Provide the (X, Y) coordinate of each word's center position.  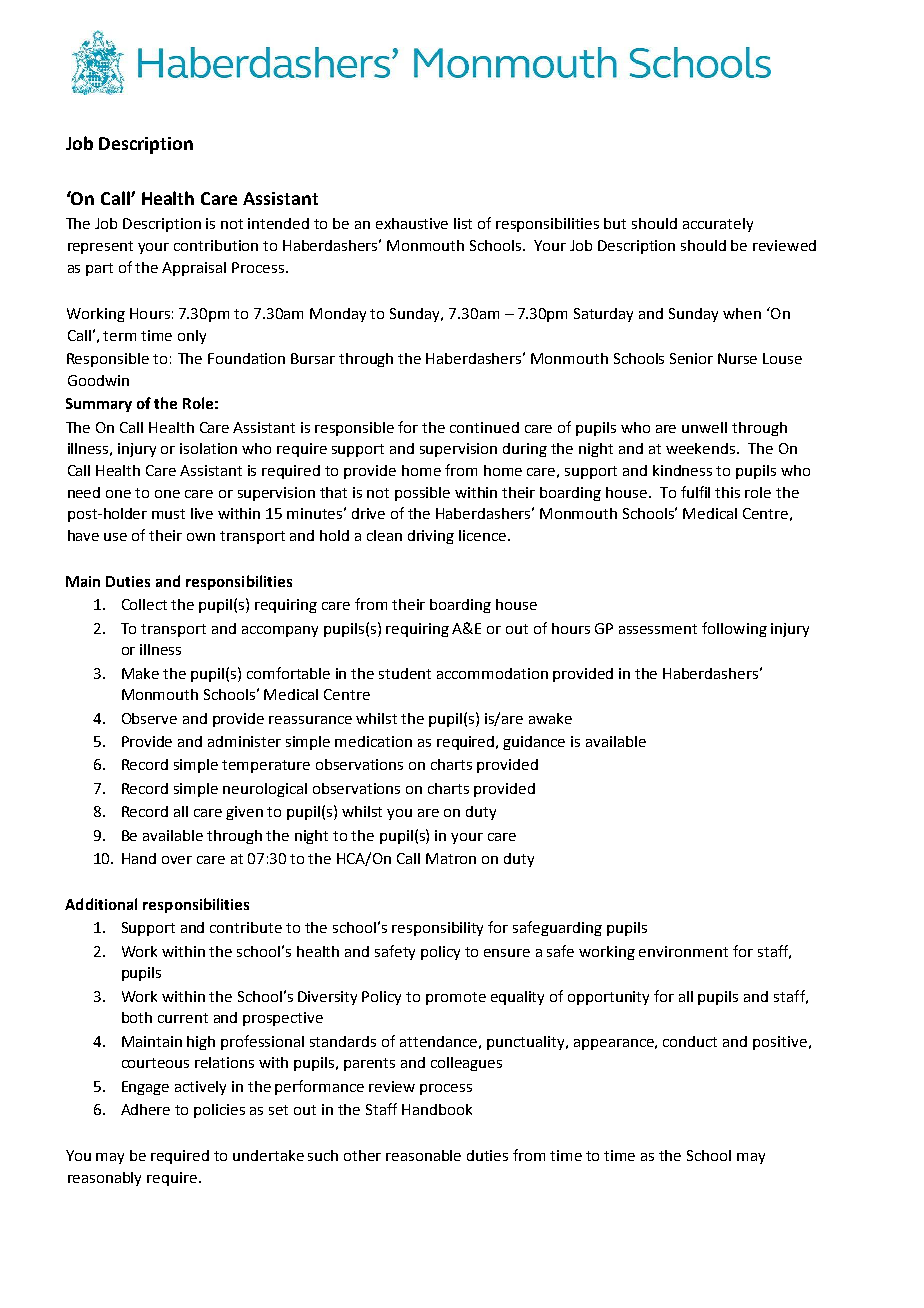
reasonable (423, 1155)
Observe (149, 718)
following (734, 629)
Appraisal (194, 269)
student (405, 673)
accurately (718, 225)
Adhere (145, 1109)
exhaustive (412, 223)
